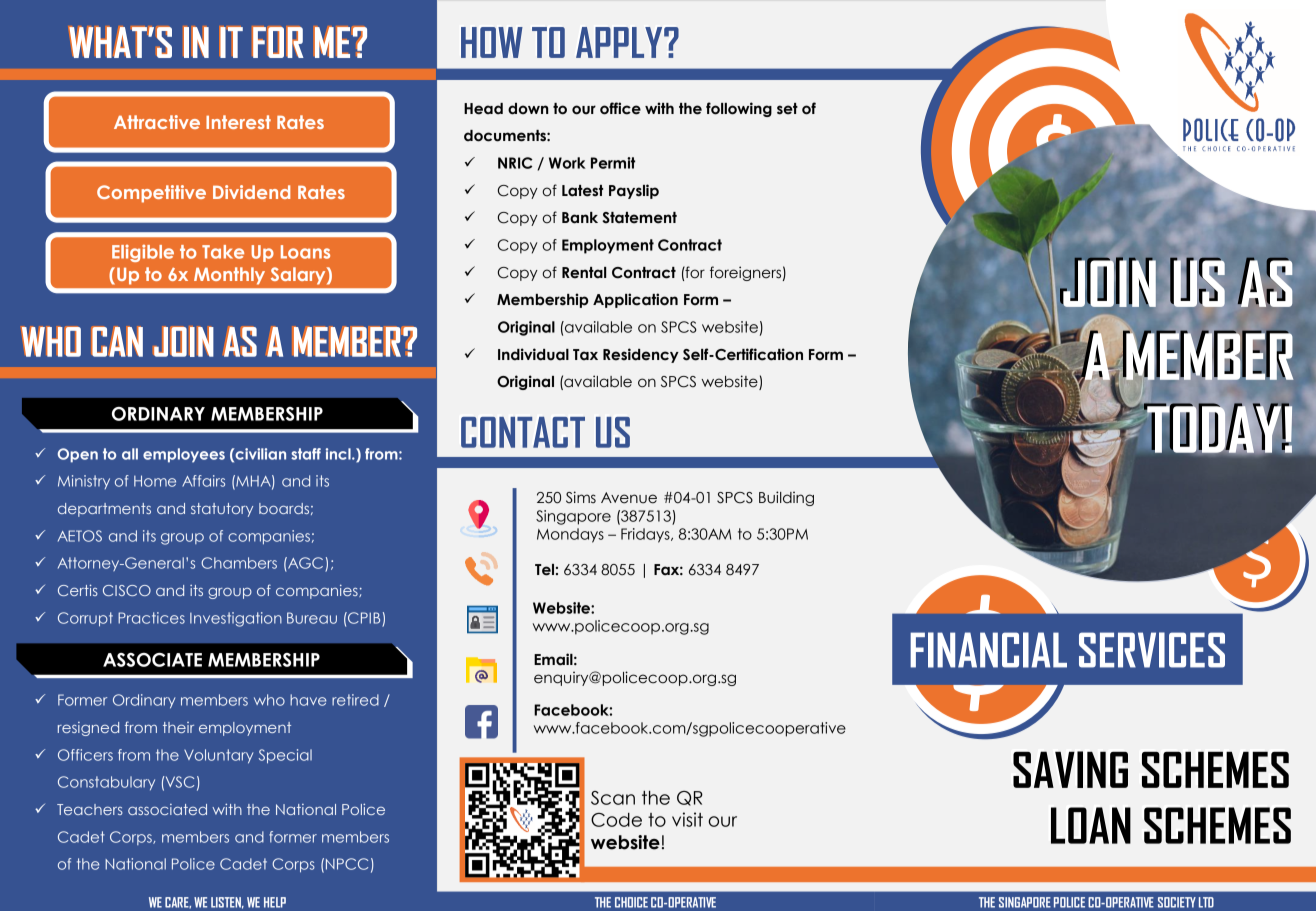  Describe the element at coordinates (631, 902) in the page. I see `CHOICE` at that location.
